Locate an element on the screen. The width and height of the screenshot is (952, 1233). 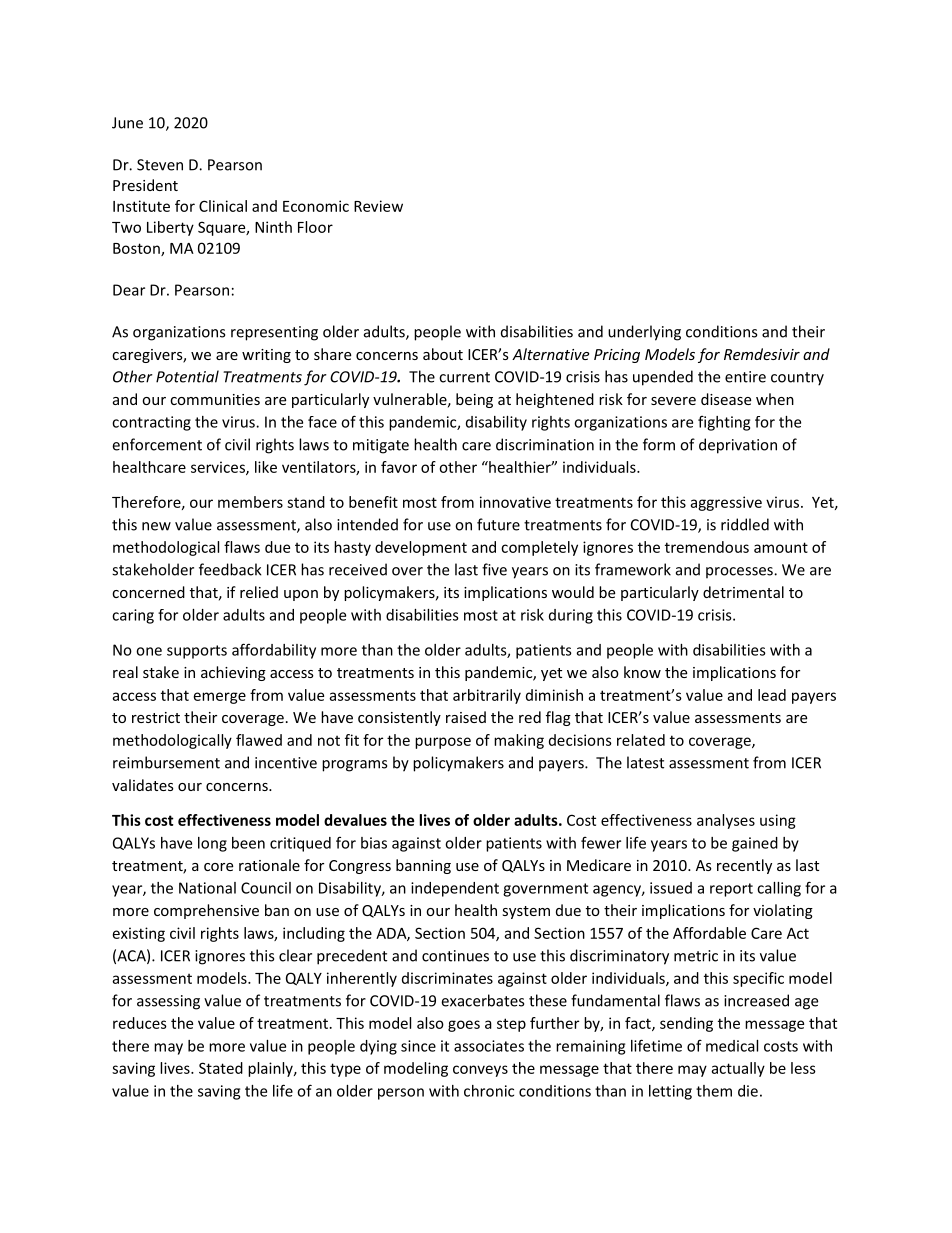
reimbursement is located at coordinates (166, 762).
